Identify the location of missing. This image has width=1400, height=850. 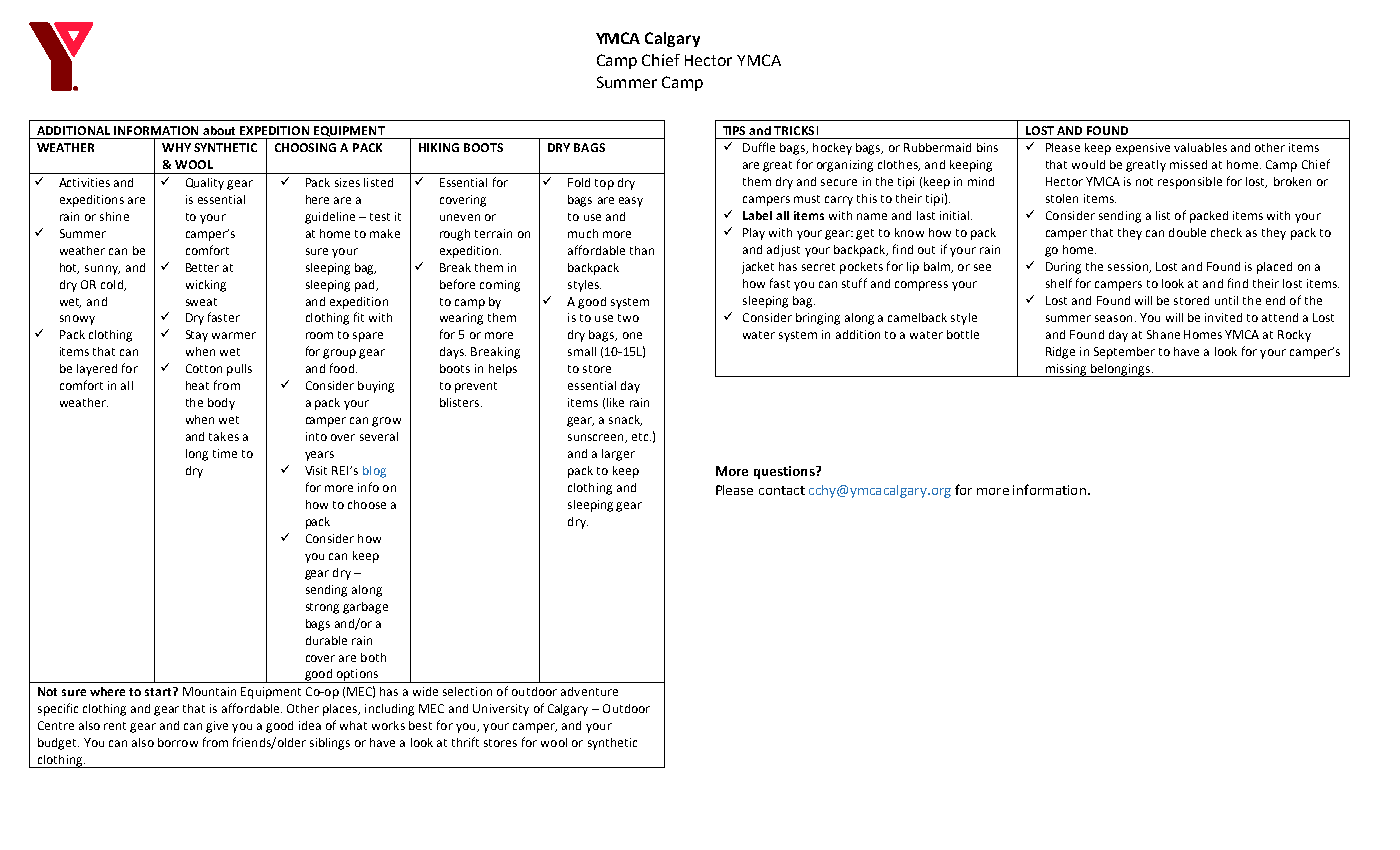
(1066, 370).
